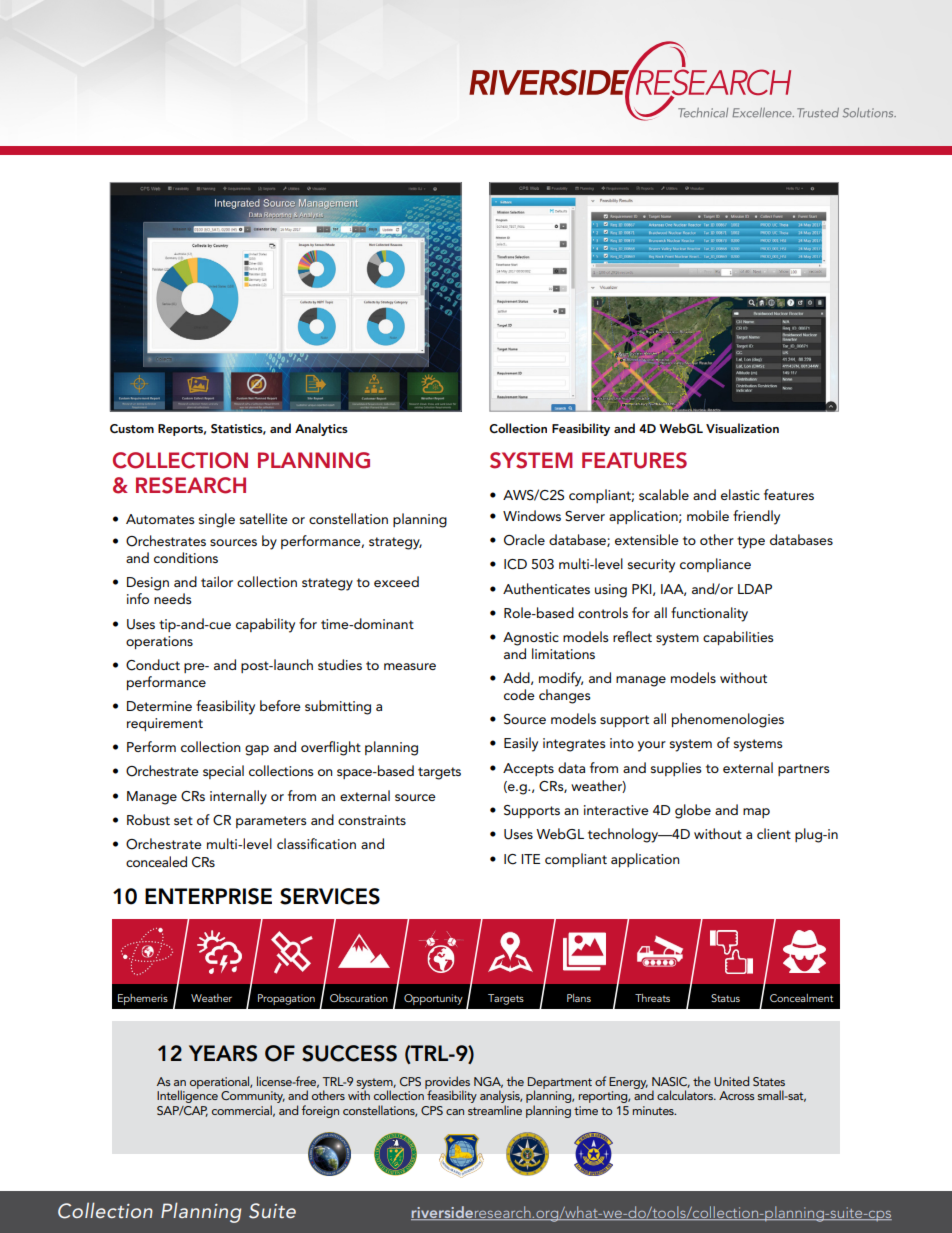 This image has height=1233, width=952. What do you see at coordinates (372, 820) in the image?
I see `constraints` at bounding box center [372, 820].
